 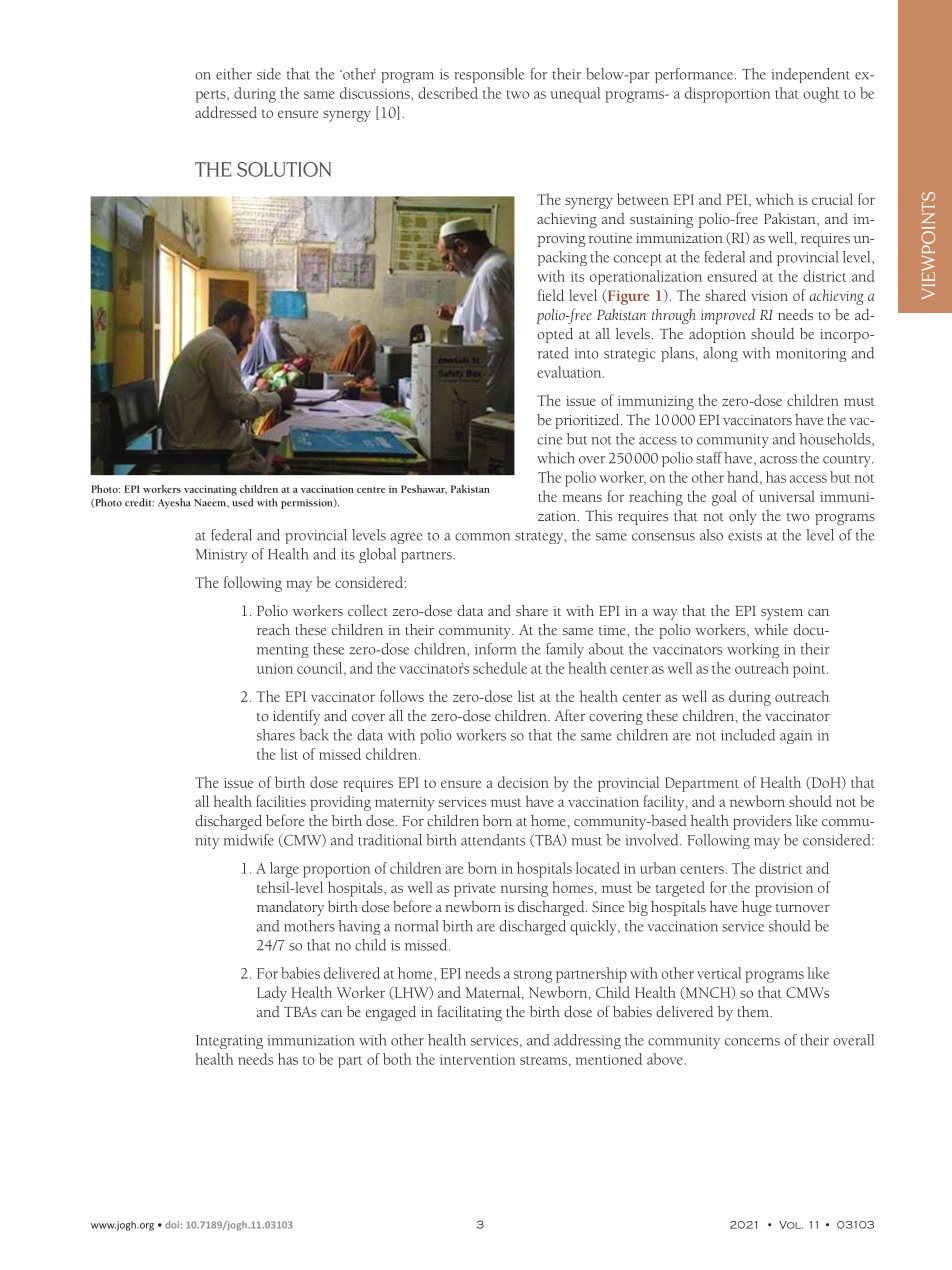 What do you see at coordinates (821, 95) in the image?
I see `ought` at bounding box center [821, 95].
